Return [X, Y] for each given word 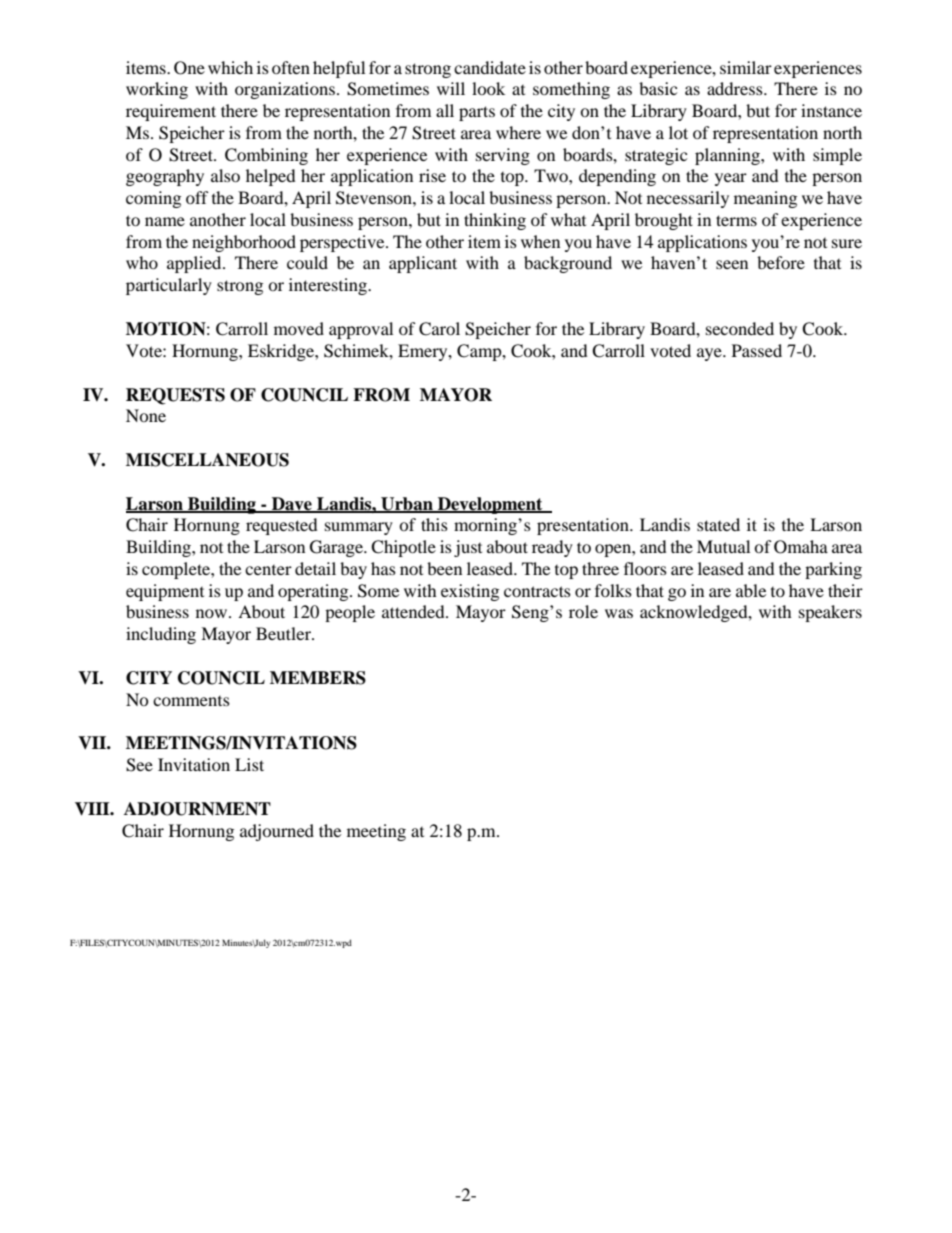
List [249, 764]
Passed [757, 350]
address [736, 88]
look [488, 88]
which [230, 67]
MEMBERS [318, 678]
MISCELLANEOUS [207, 460]
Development [490, 505]
